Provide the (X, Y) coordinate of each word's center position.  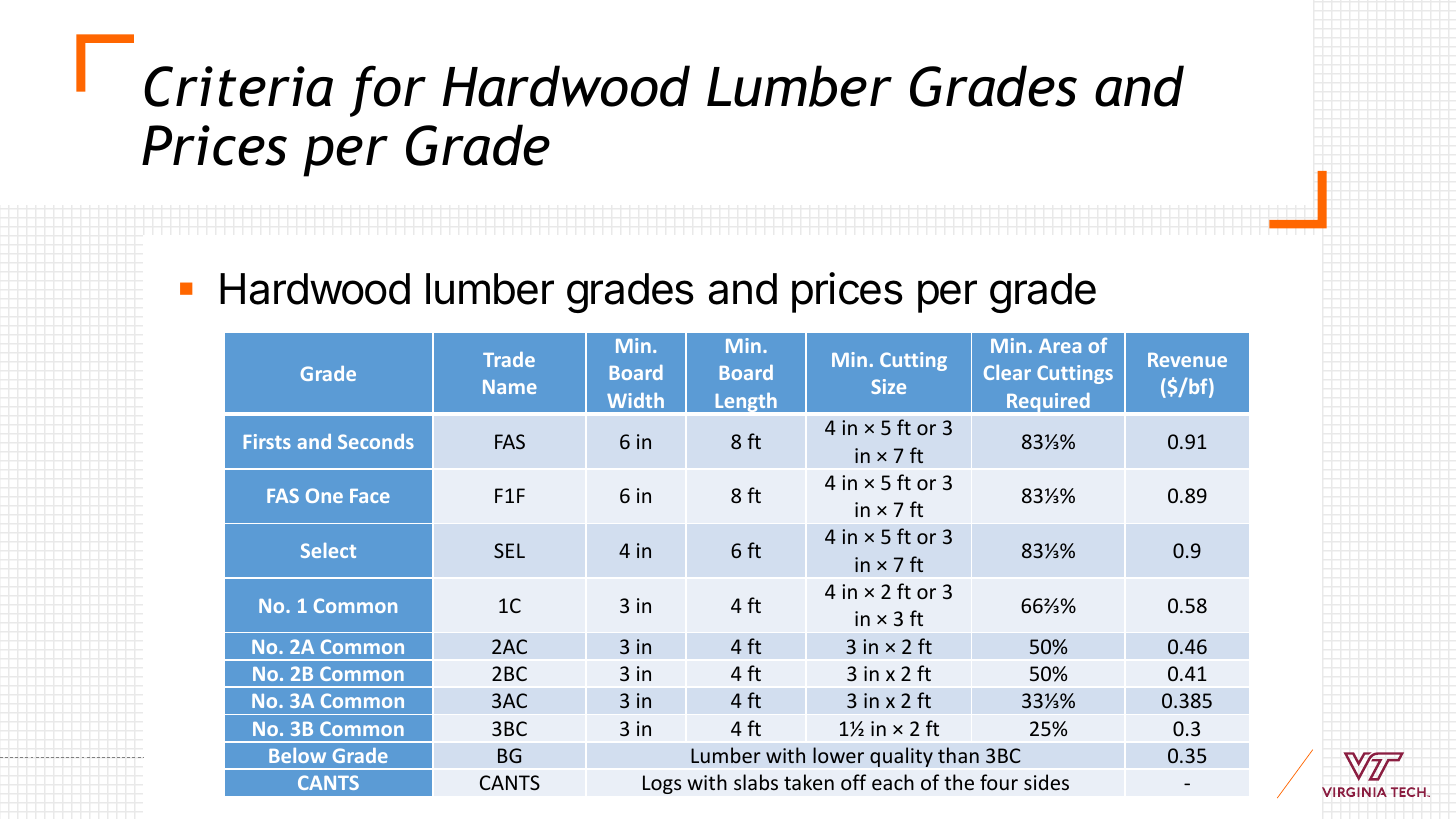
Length (746, 404)
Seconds (376, 441)
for (388, 91)
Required (1048, 404)
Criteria (238, 86)
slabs (756, 782)
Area (1060, 346)
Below (297, 755)
